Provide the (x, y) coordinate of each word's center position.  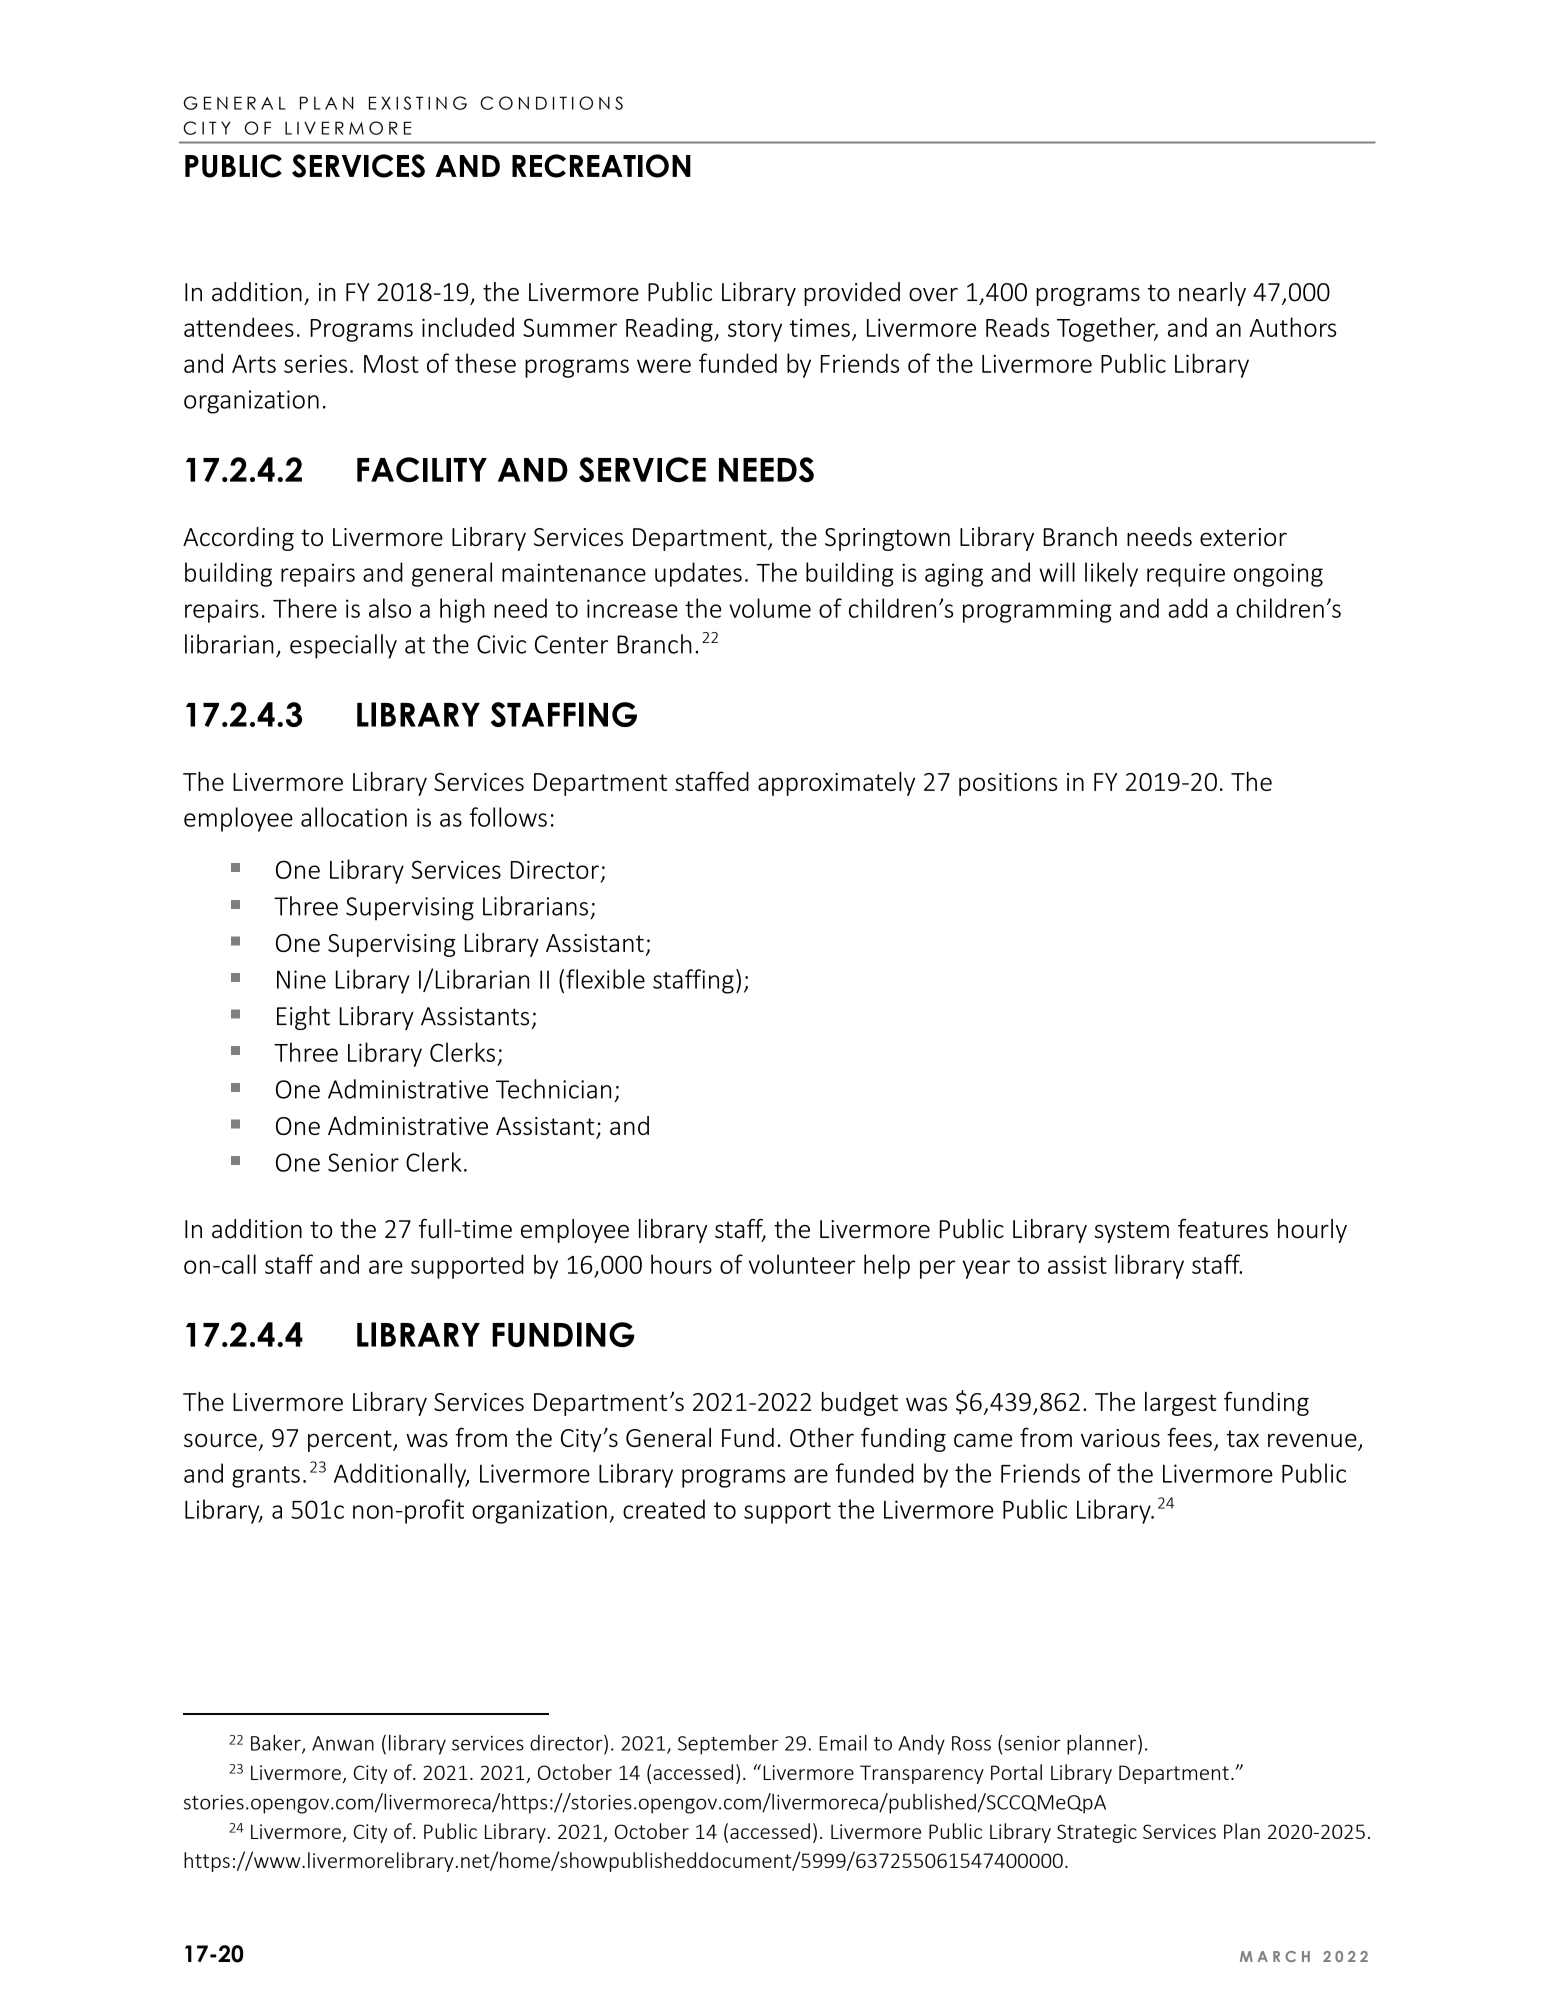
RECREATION (601, 166)
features (1223, 1229)
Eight (303, 1018)
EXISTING (418, 103)
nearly (1212, 294)
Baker (277, 1743)
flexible (605, 979)
